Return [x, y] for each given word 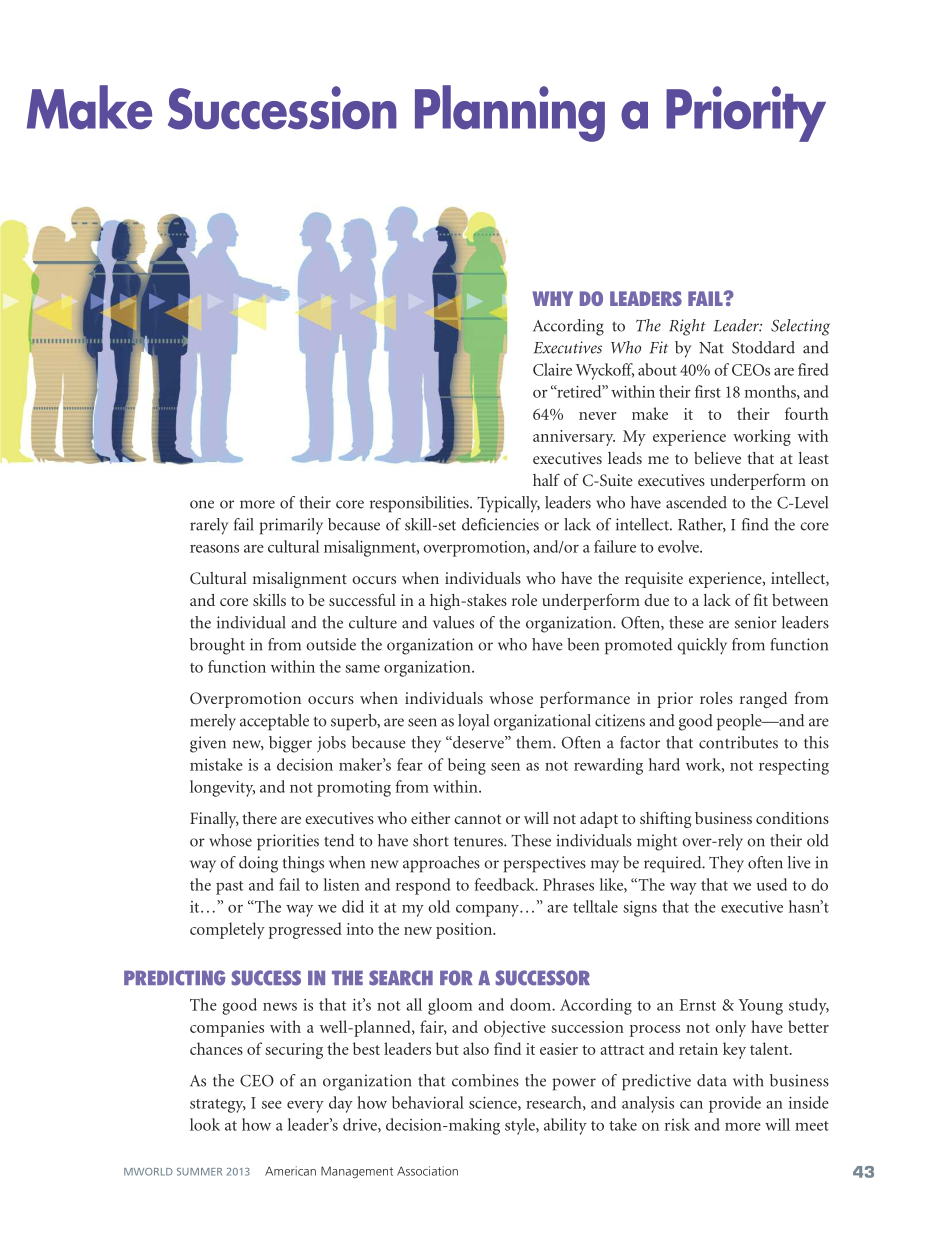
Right [687, 327]
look [205, 1124]
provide [735, 1104]
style [521, 1126]
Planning [510, 113]
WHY [552, 298]
